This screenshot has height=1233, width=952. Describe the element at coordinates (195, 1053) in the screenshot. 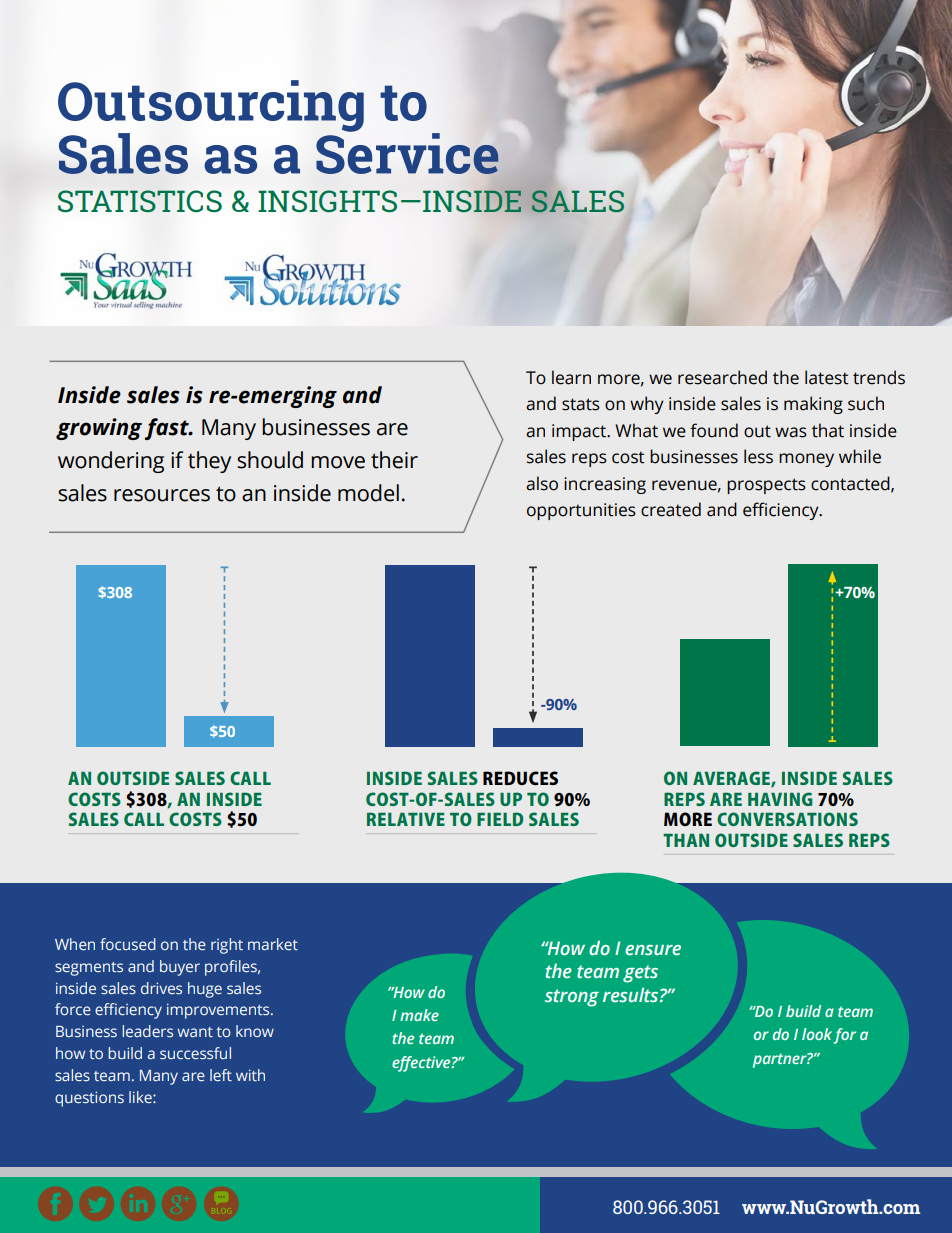

I see `successful` at that location.
